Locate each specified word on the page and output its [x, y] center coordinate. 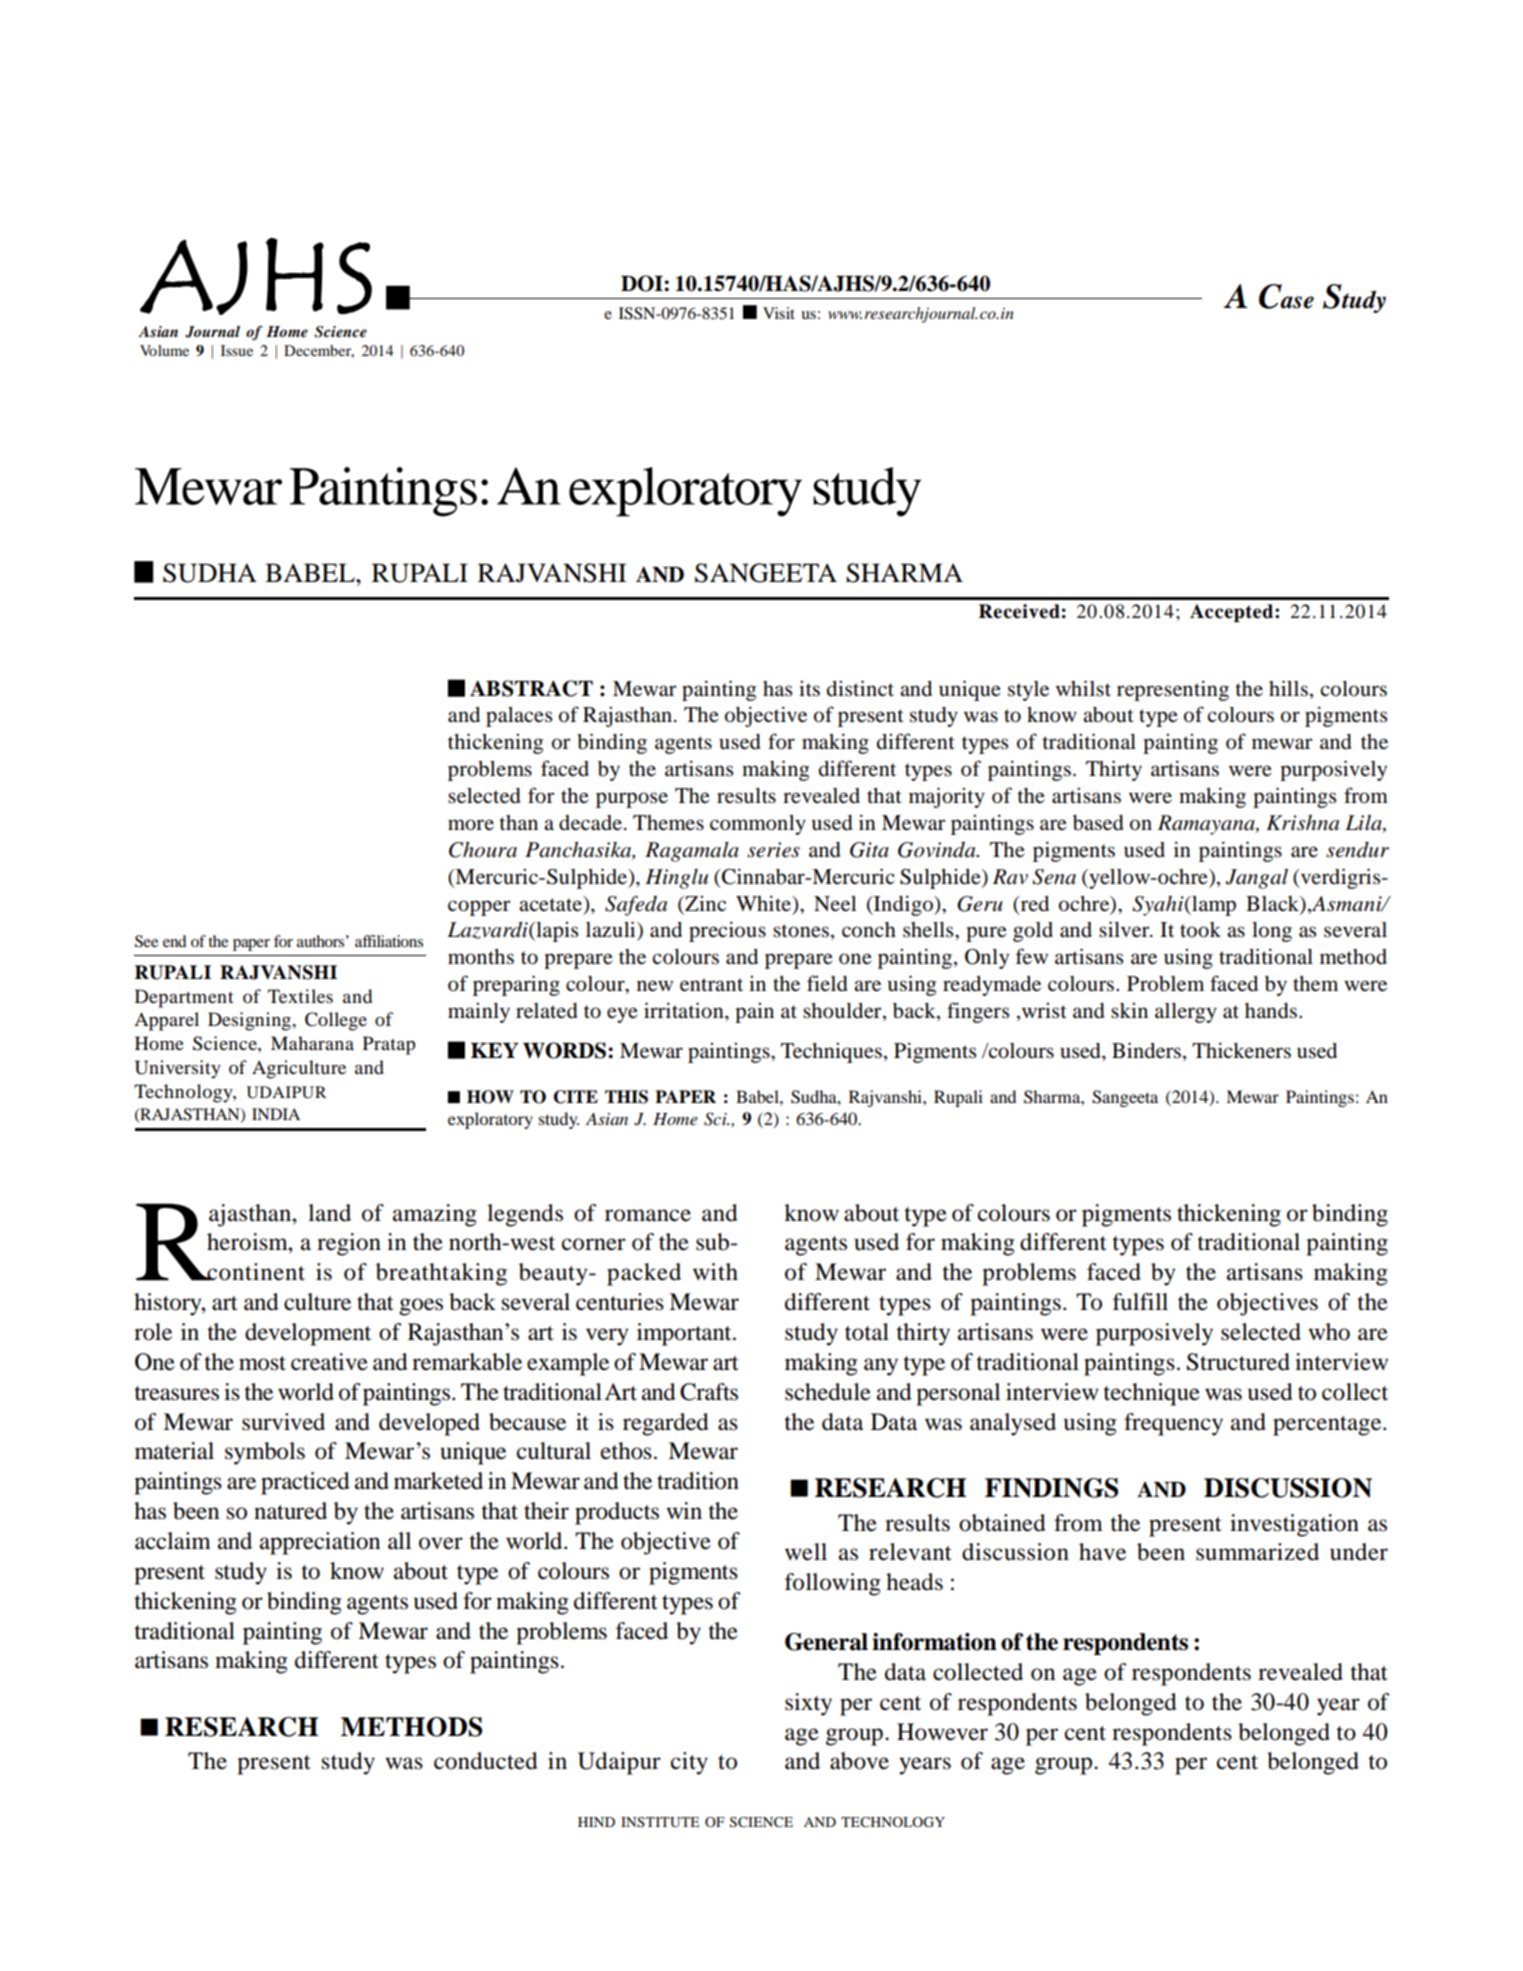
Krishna [1302, 823]
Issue [237, 350]
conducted [486, 1761]
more [471, 825]
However [942, 1732]
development [308, 1334]
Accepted [1233, 613]
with [715, 1271]
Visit [779, 313]
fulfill [1140, 1302]
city [689, 1763]
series [773, 850]
